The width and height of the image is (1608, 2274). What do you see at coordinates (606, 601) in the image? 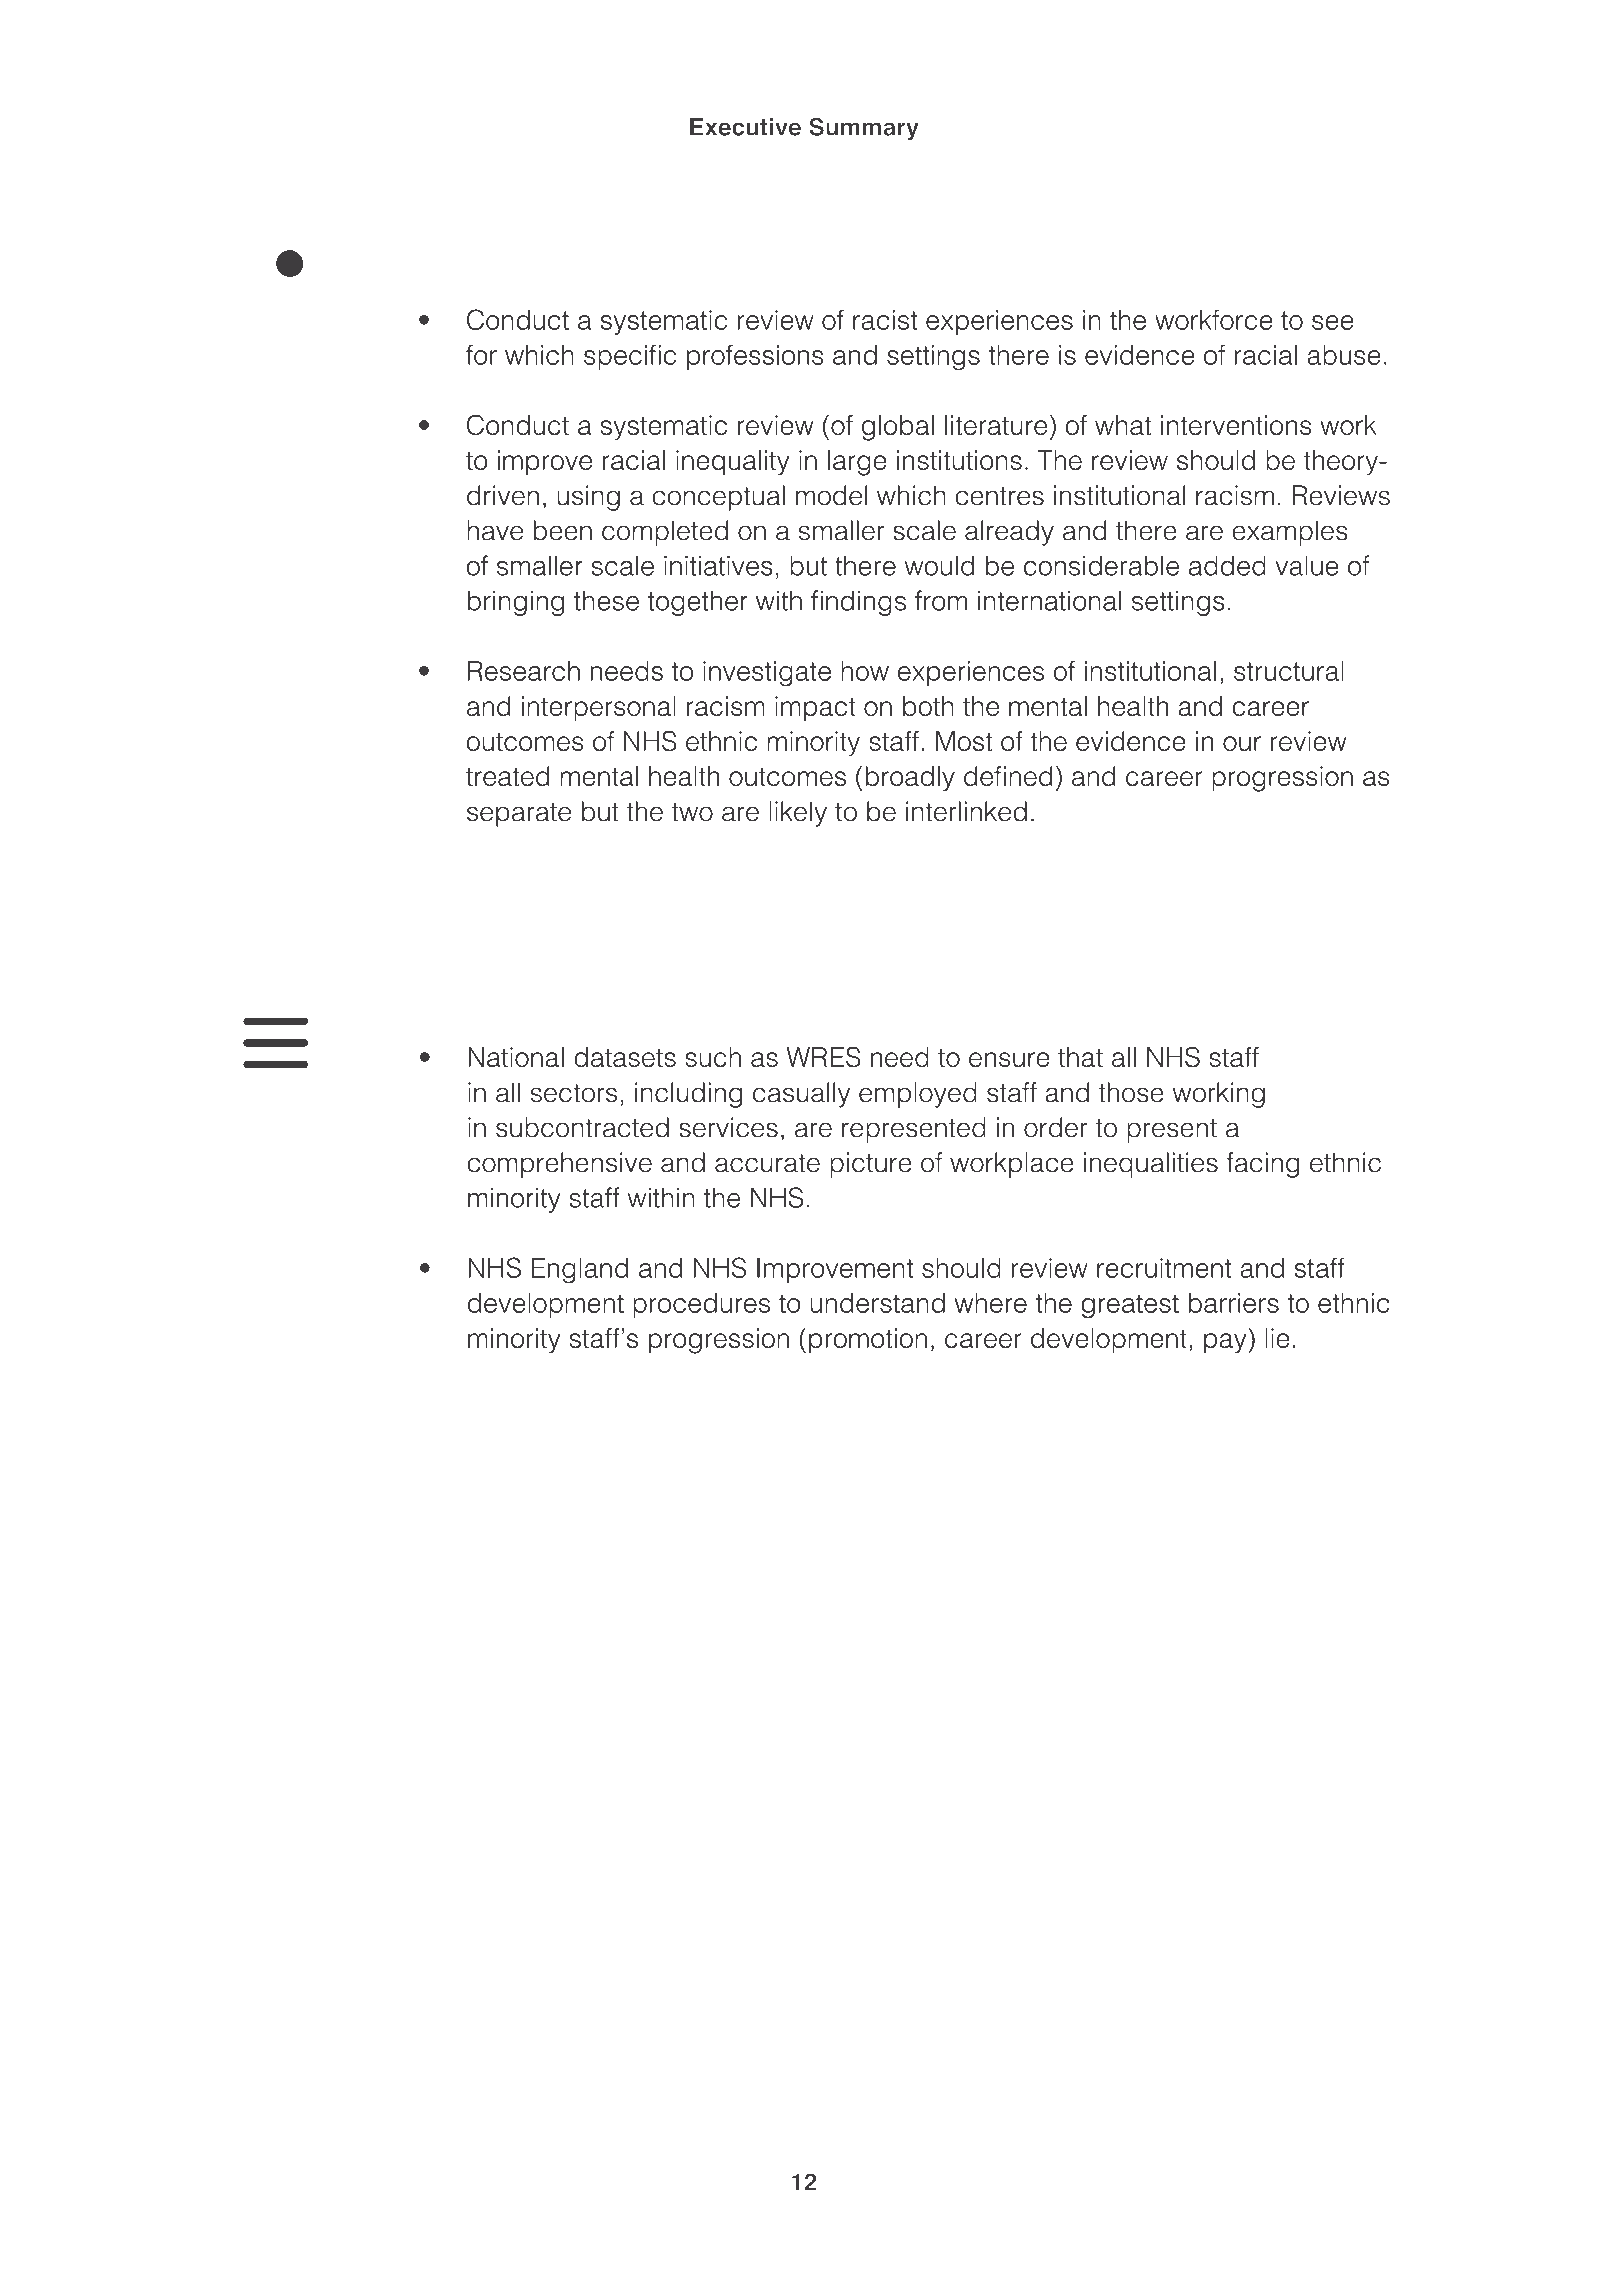
I see `these` at bounding box center [606, 601].
